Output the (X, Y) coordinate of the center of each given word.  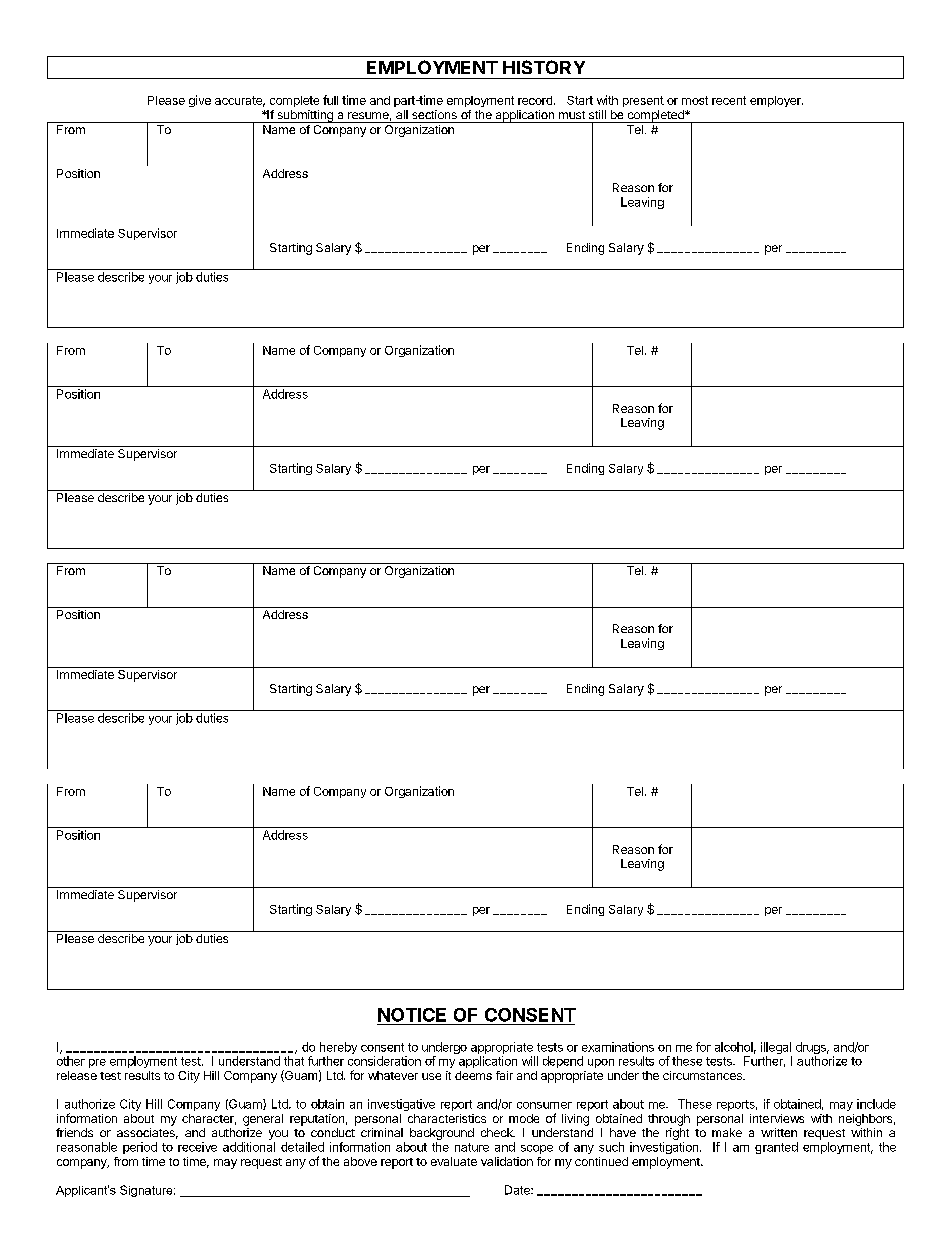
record (535, 100)
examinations (618, 1047)
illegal (776, 1049)
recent (729, 100)
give (200, 101)
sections (434, 114)
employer (776, 101)
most (695, 100)
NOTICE (412, 1015)
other (71, 1061)
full (330, 100)
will (530, 1061)
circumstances (703, 1075)
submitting (305, 116)
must (572, 115)
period (140, 1148)
